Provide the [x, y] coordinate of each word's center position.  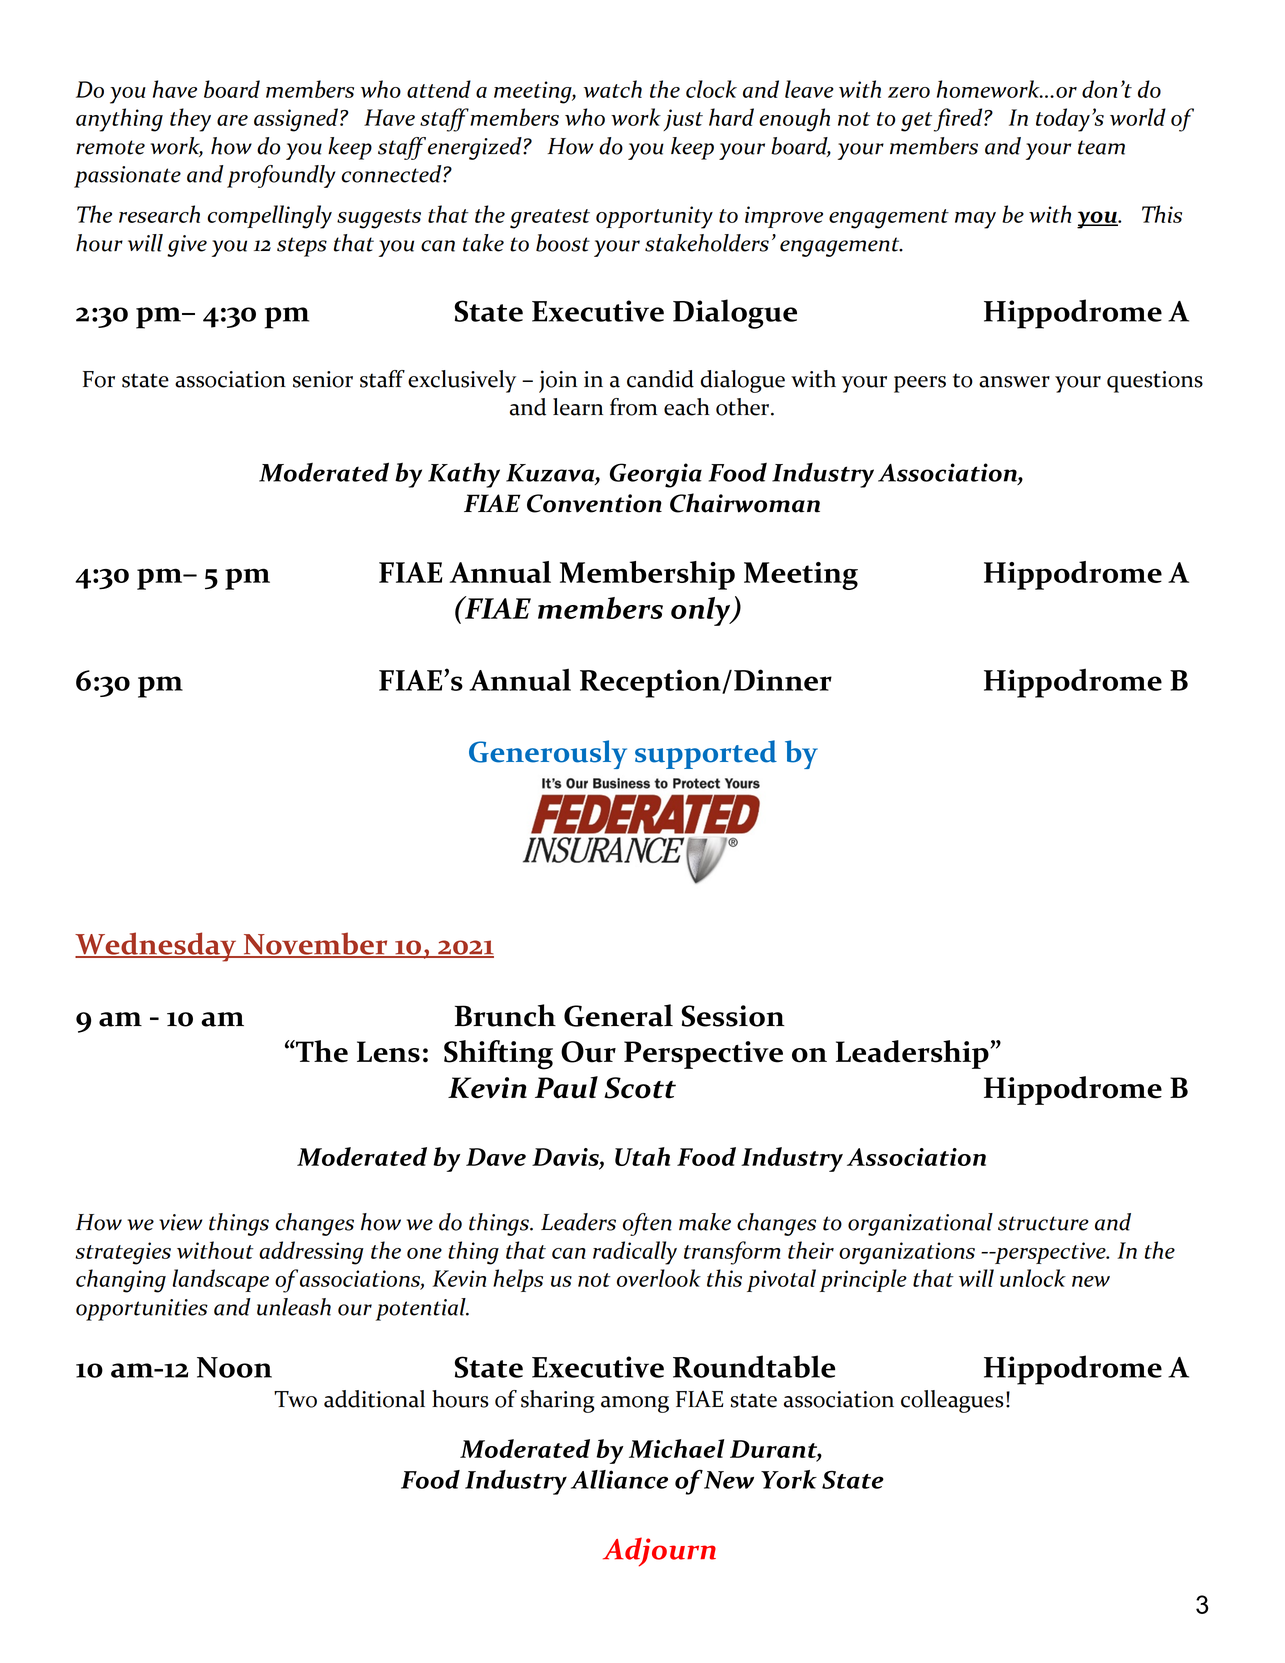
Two [295, 1399]
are [232, 120]
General [618, 1015]
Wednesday [157, 947]
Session [733, 1016]
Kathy [464, 475]
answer [1014, 382]
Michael [677, 1448]
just [683, 120]
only [702, 611]
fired [959, 120]
